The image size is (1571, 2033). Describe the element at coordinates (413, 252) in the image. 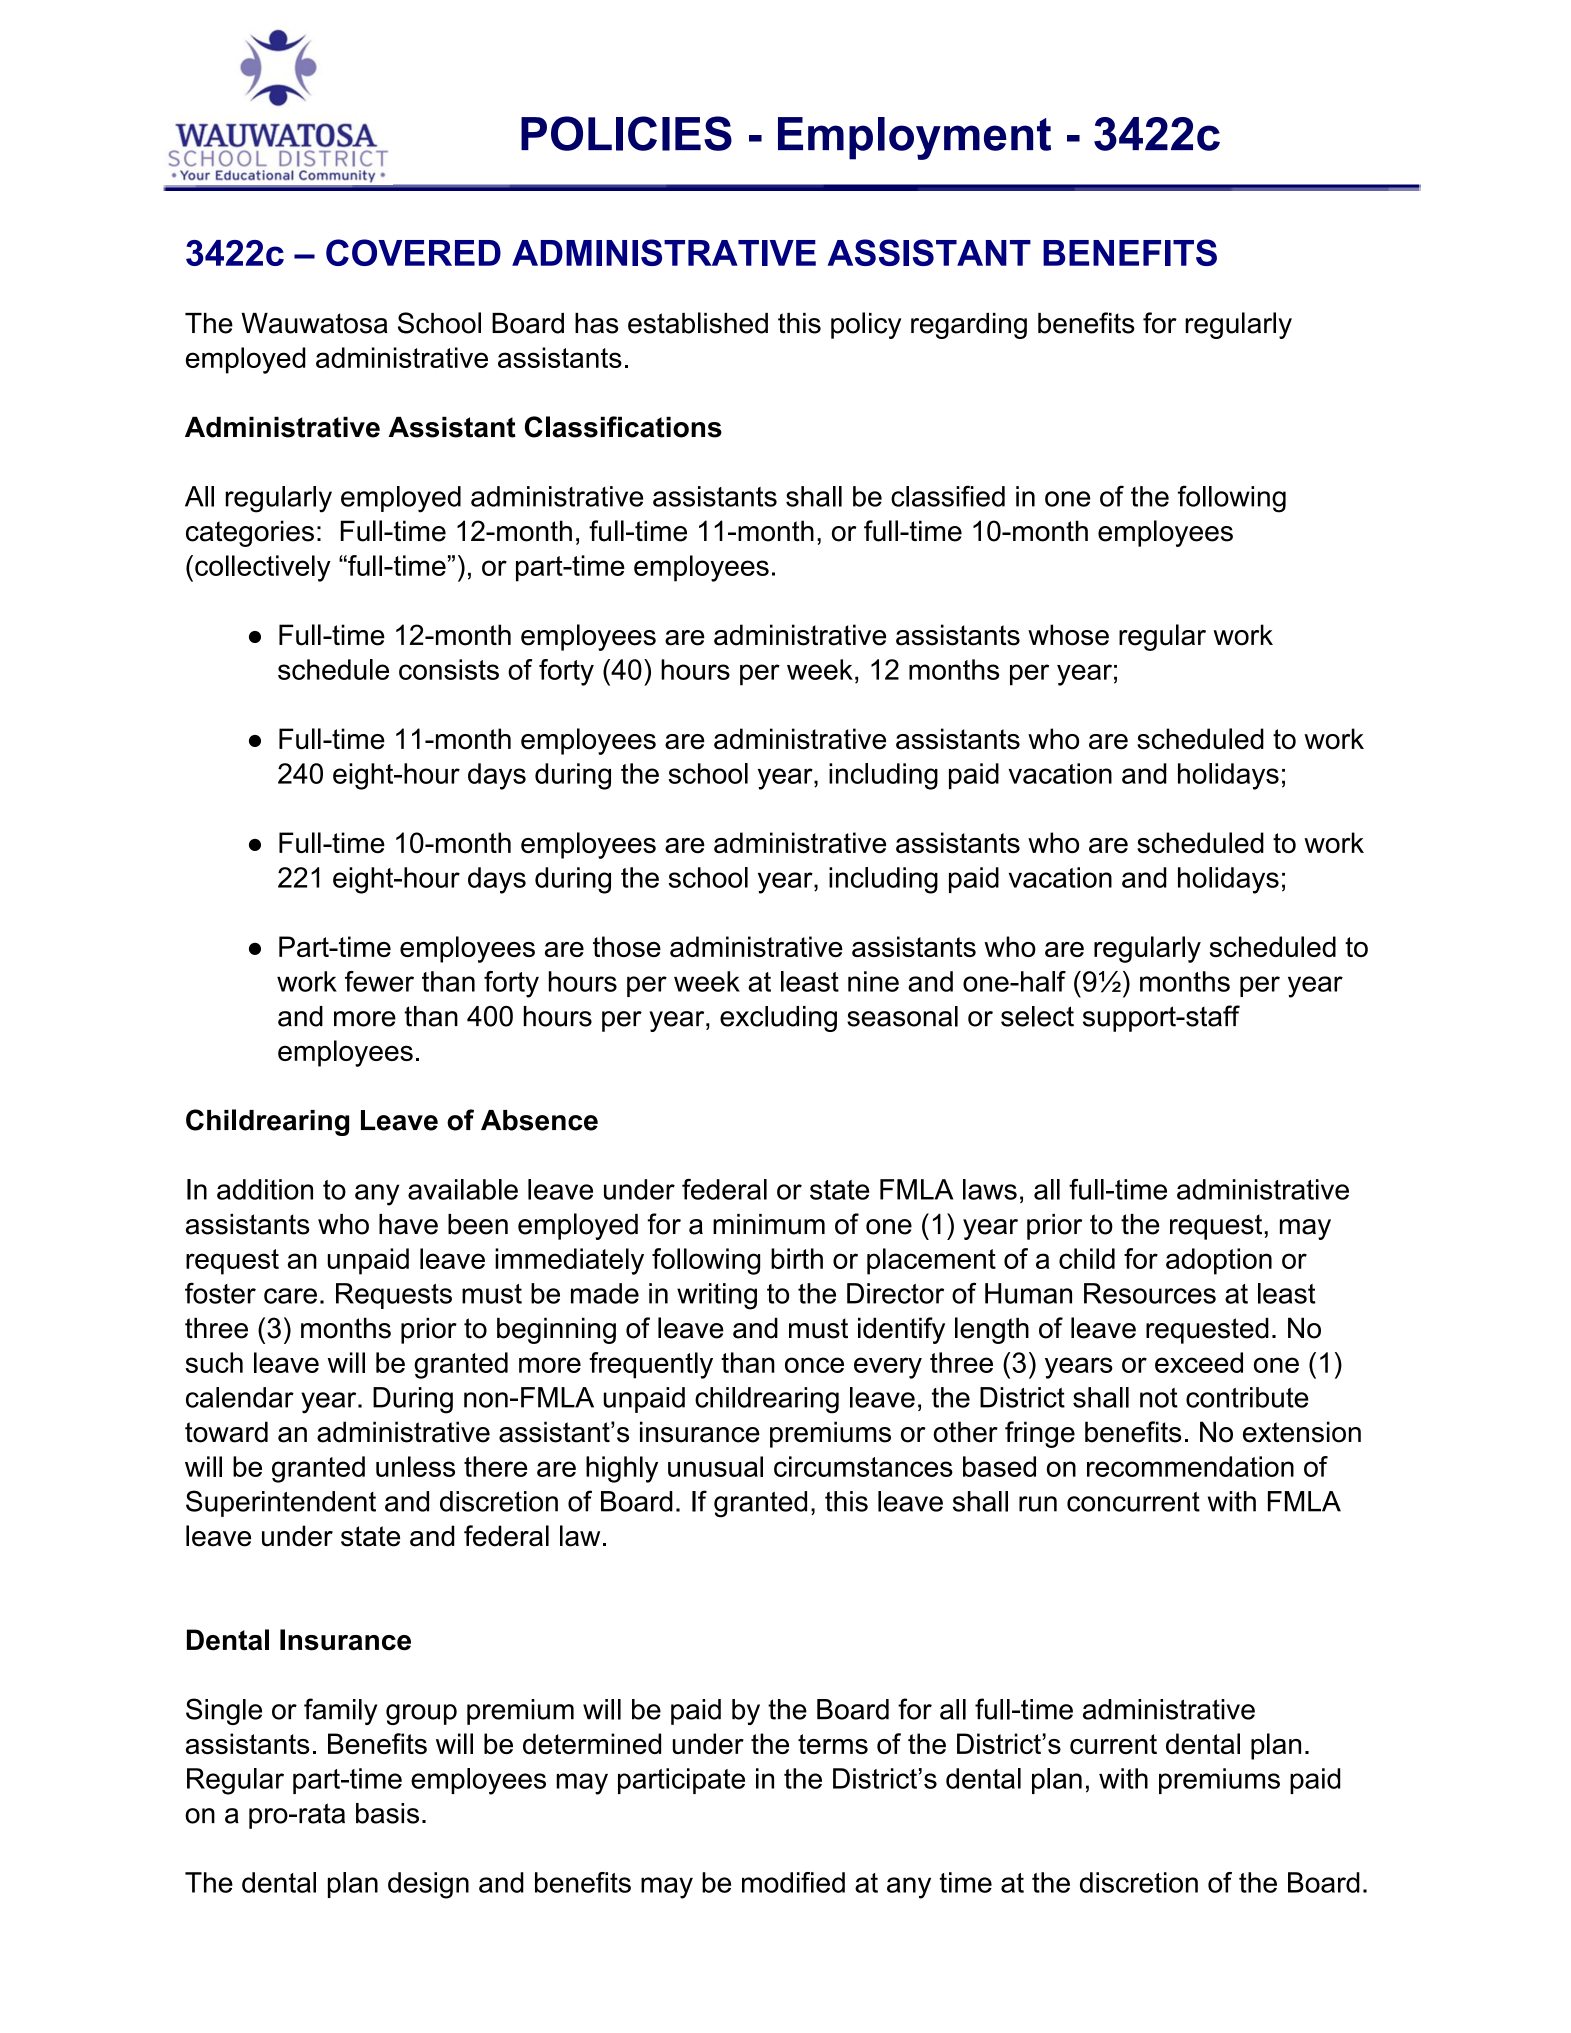

I see `COVERED` at that location.
